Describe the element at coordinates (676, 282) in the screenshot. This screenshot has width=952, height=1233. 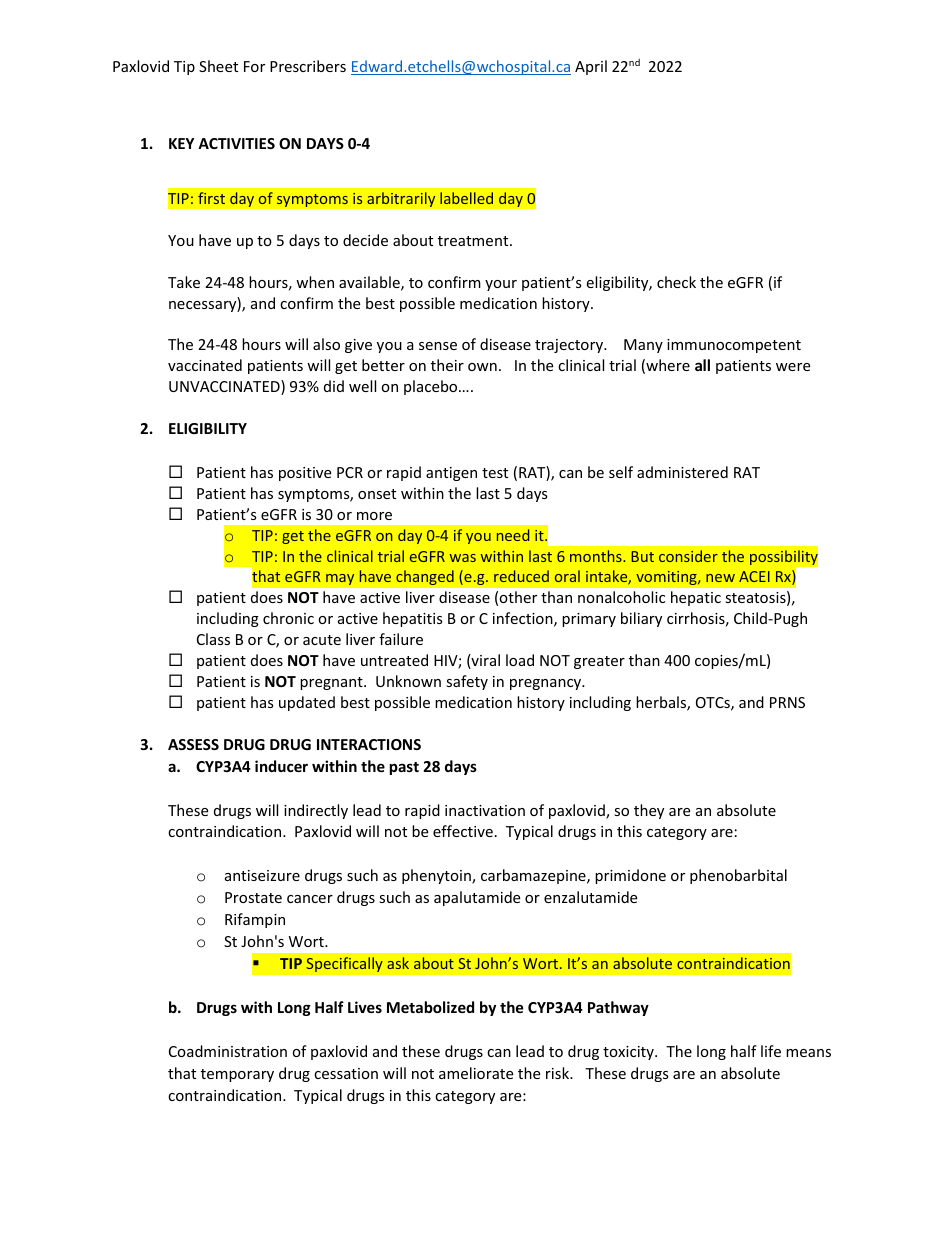
I see `check` at that location.
